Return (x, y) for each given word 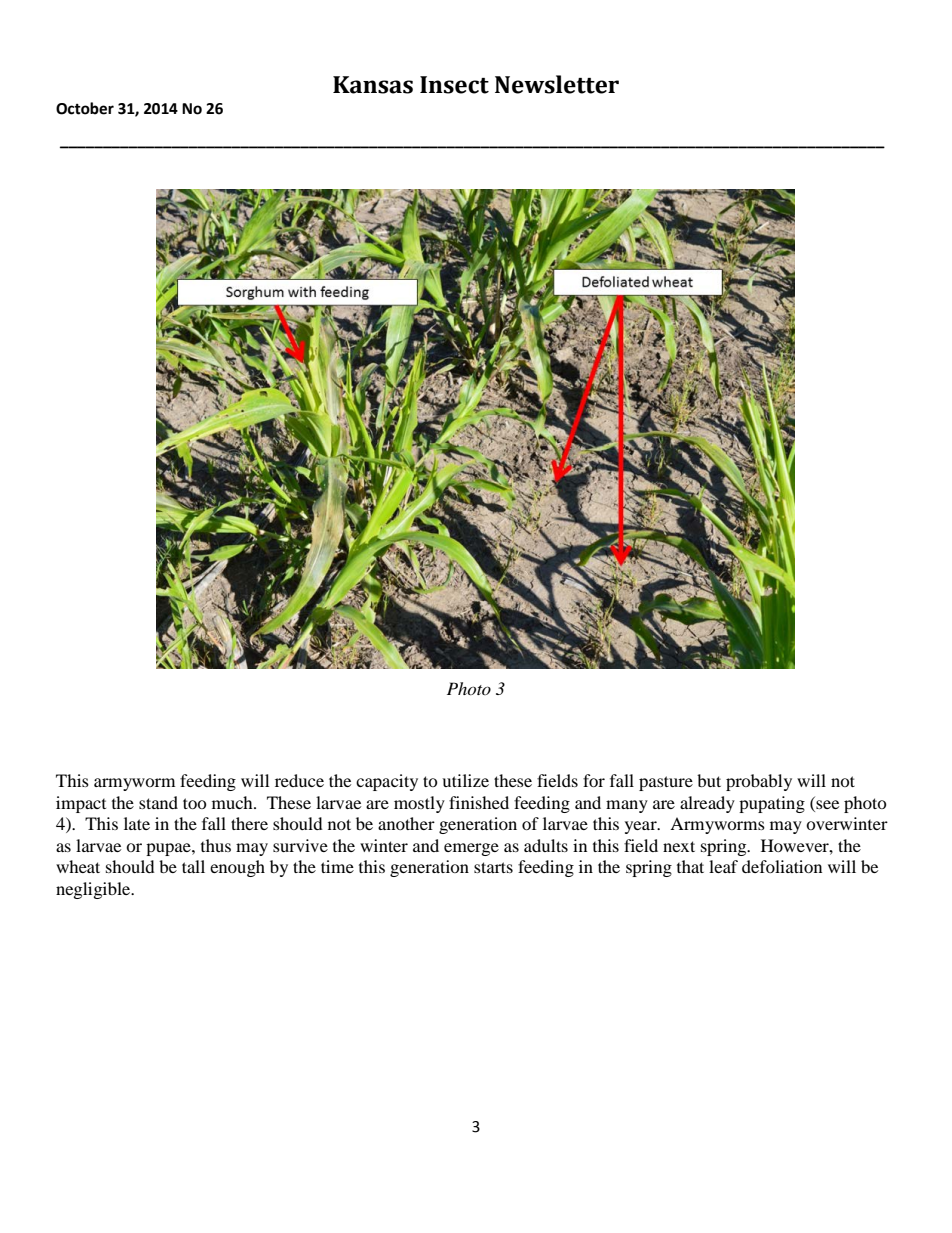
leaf (723, 866)
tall (193, 866)
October (85, 108)
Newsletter (557, 84)
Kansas (373, 85)
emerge (471, 849)
